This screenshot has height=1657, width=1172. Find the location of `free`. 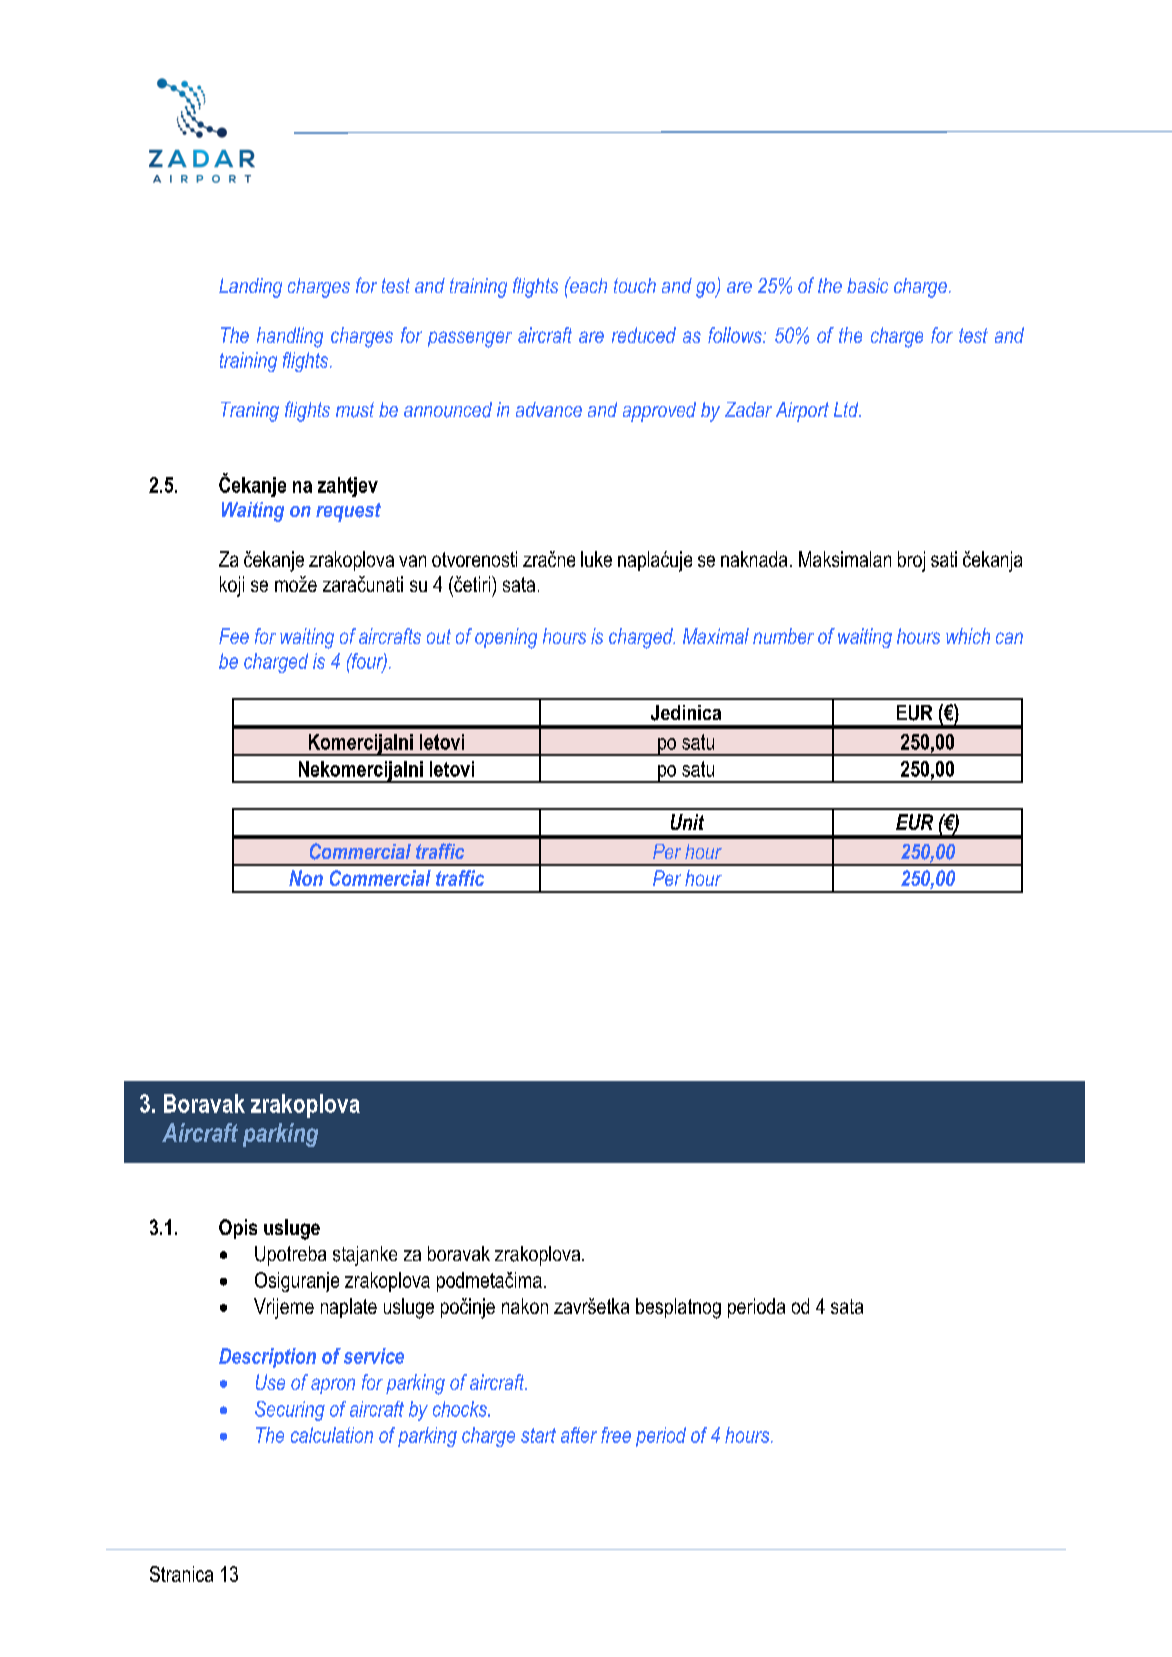

free is located at coordinates (616, 1435).
